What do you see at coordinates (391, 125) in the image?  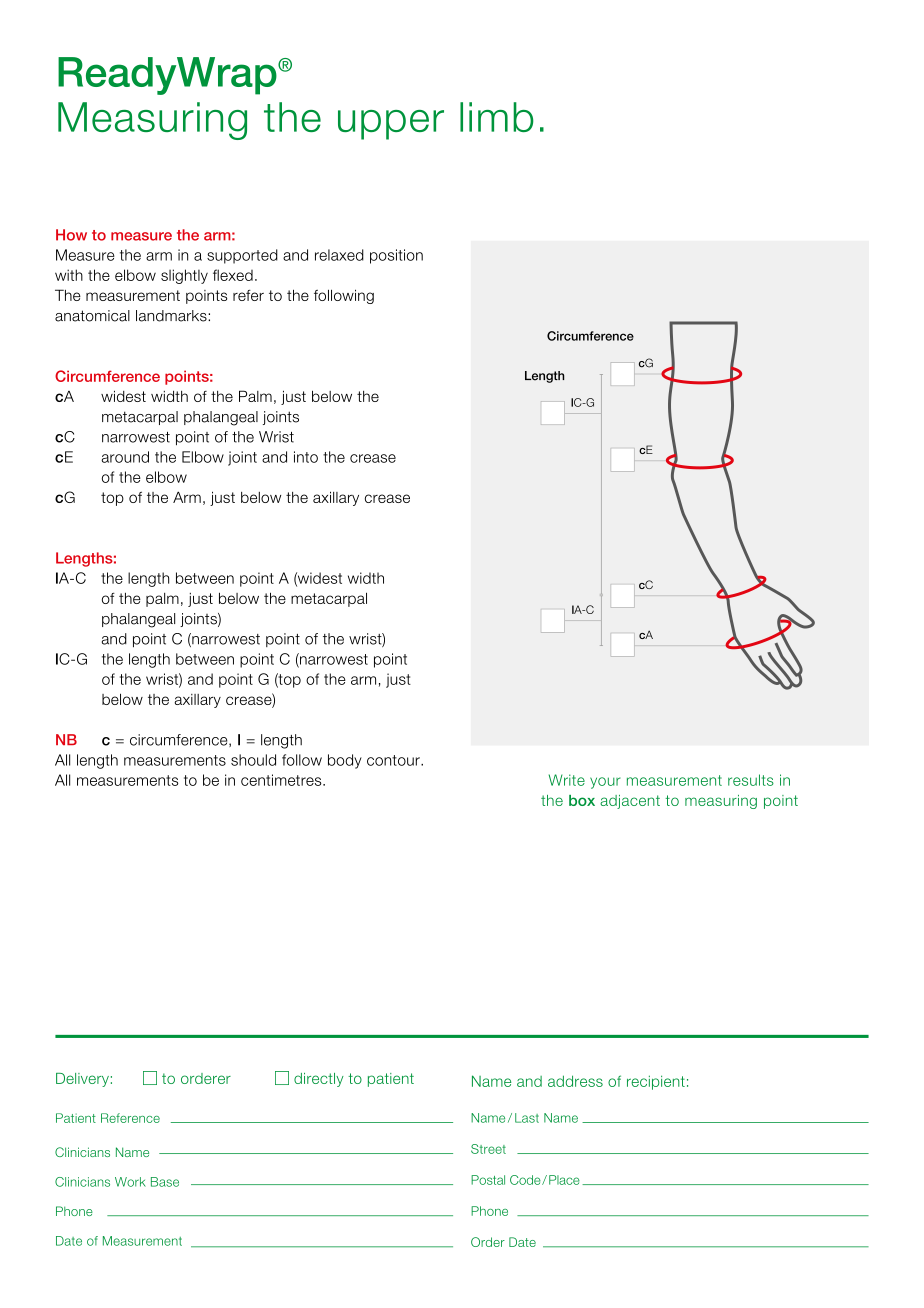 I see `upper` at bounding box center [391, 125].
